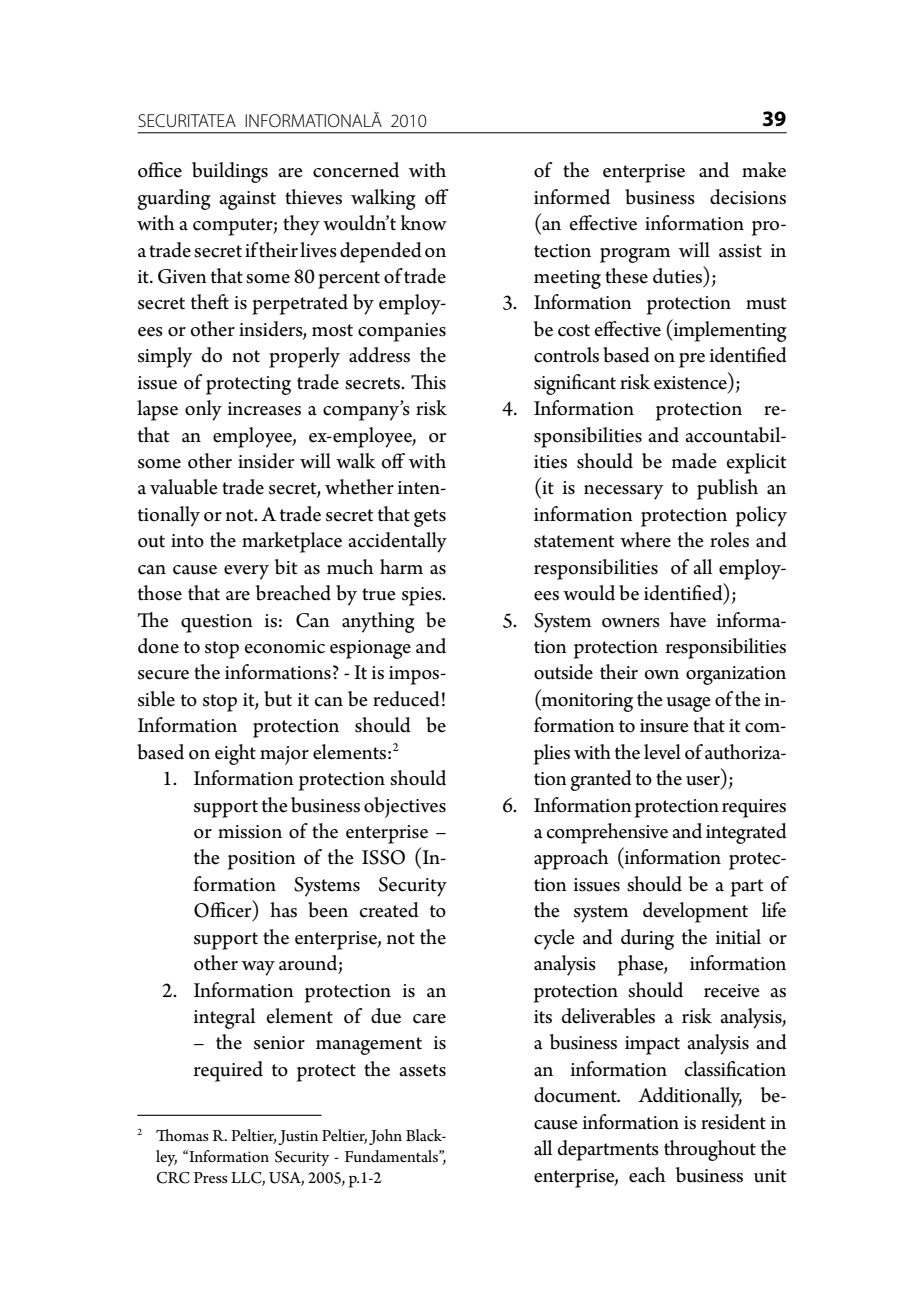 The image size is (924, 1311). Describe the element at coordinates (406, 699) in the screenshot. I see `reduced` at that location.
